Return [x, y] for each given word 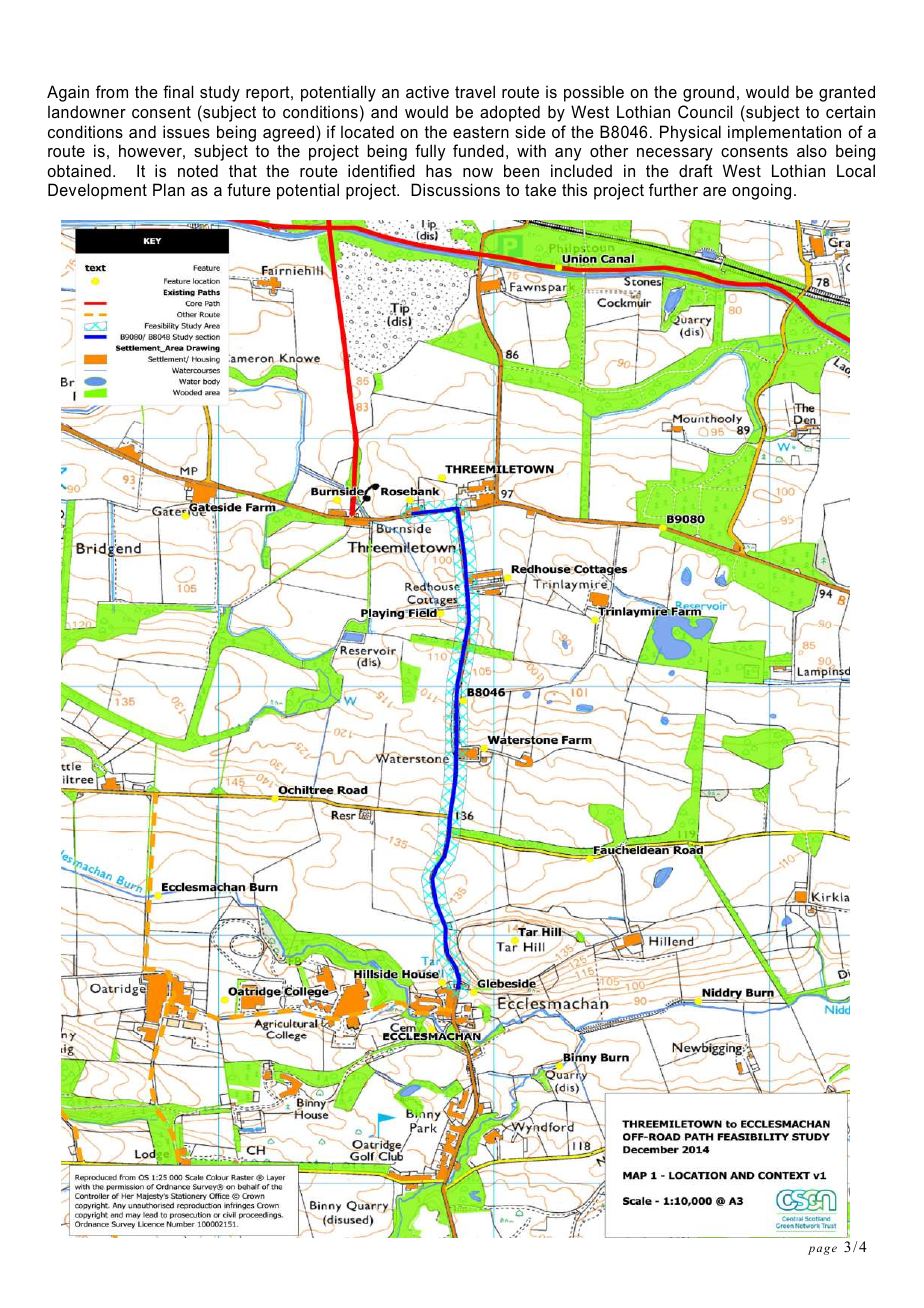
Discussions [455, 189]
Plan [169, 189]
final [178, 91]
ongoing [761, 191]
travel [475, 91]
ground [708, 93]
